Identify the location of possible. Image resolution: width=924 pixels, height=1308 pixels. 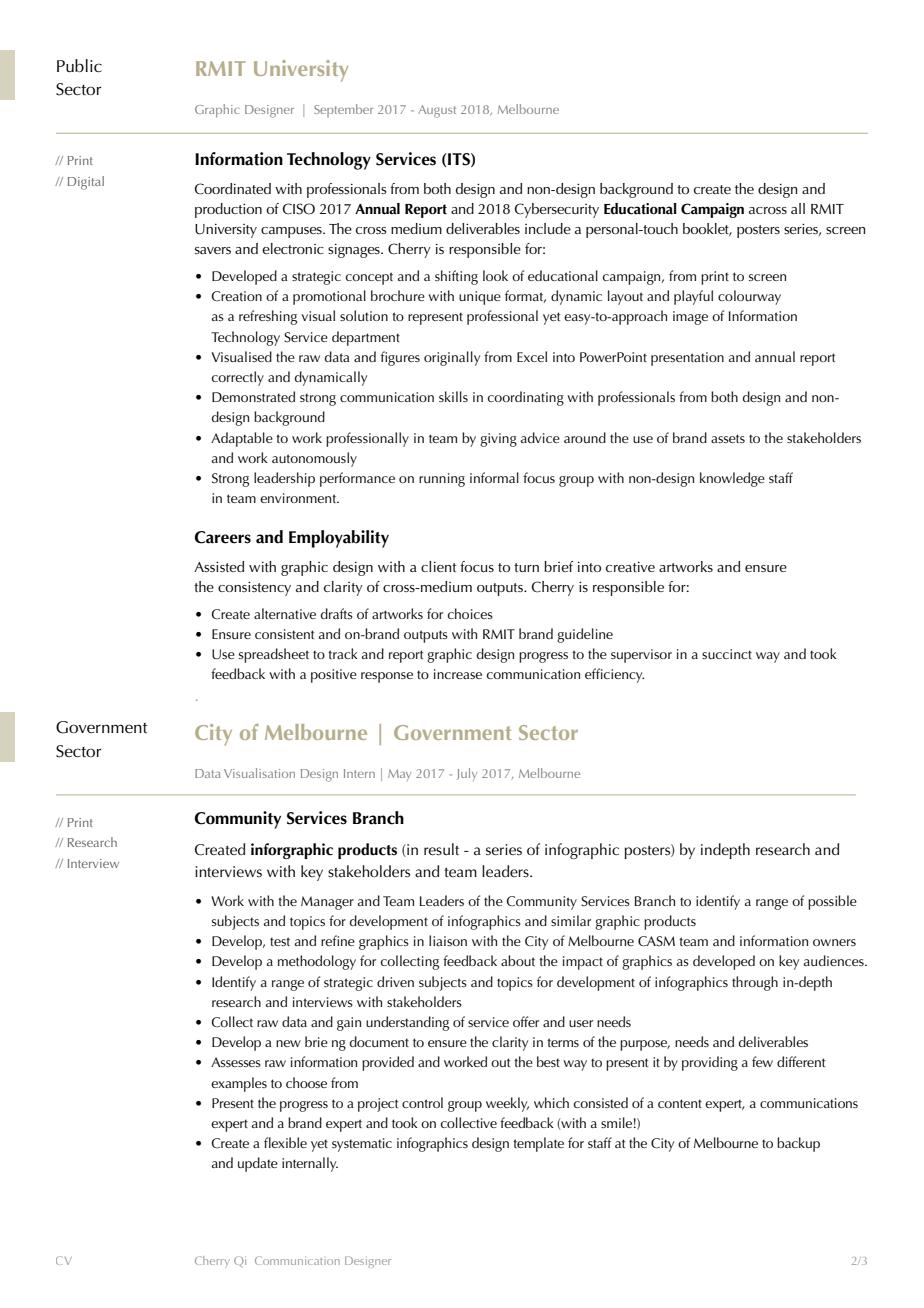
(832, 902).
